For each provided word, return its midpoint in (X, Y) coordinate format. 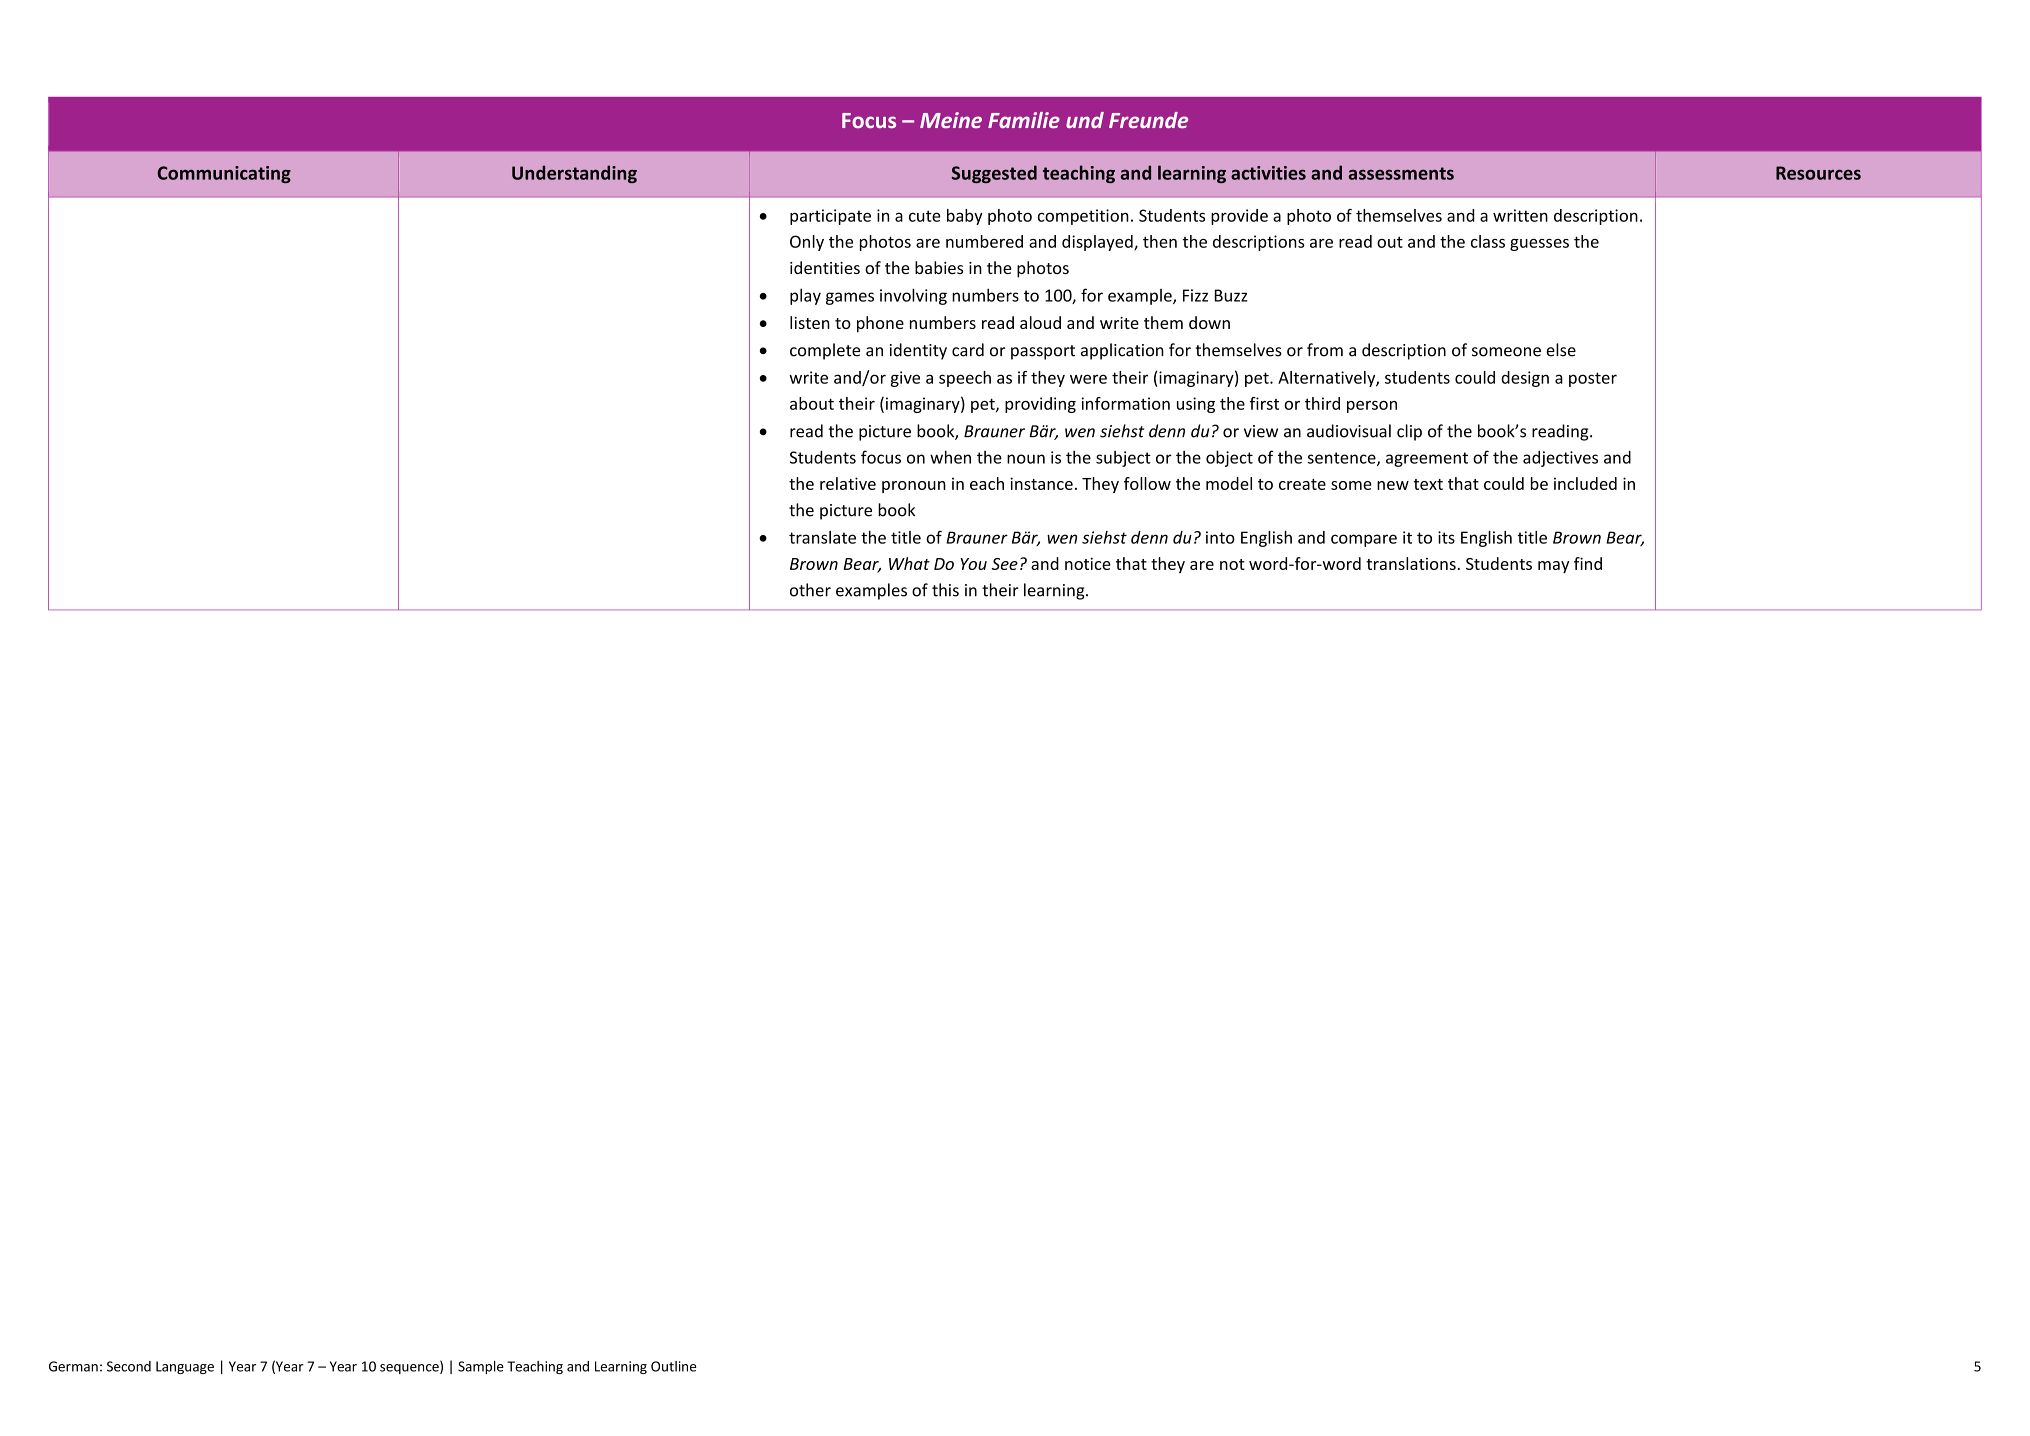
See (1004, 564)
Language (185, 1367)
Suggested (994, 174)
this (945, 590)
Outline (673, 1366)
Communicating (224, 174)
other (810, 590)
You (973, 564)
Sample (481, 1367)
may (1553, 567)
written (1520, 215)
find (1588, 563)
